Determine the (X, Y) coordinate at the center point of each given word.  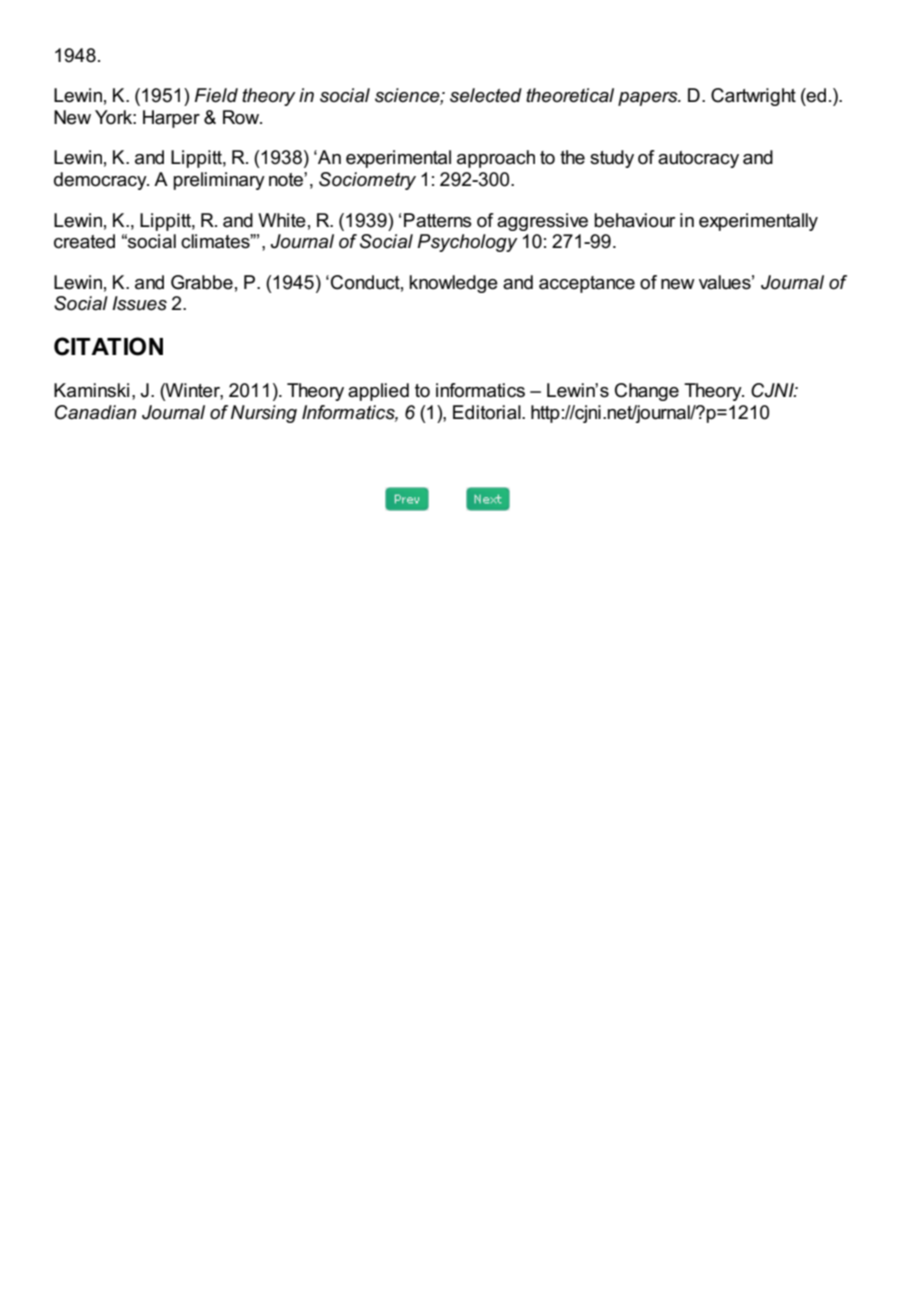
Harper (171, 119)
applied (378, 392)
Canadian (95, 412)
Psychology (467, 243)
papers (649, 99)
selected (486, 95)
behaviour (635, 220)
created (84, 241)
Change (647, 392)
